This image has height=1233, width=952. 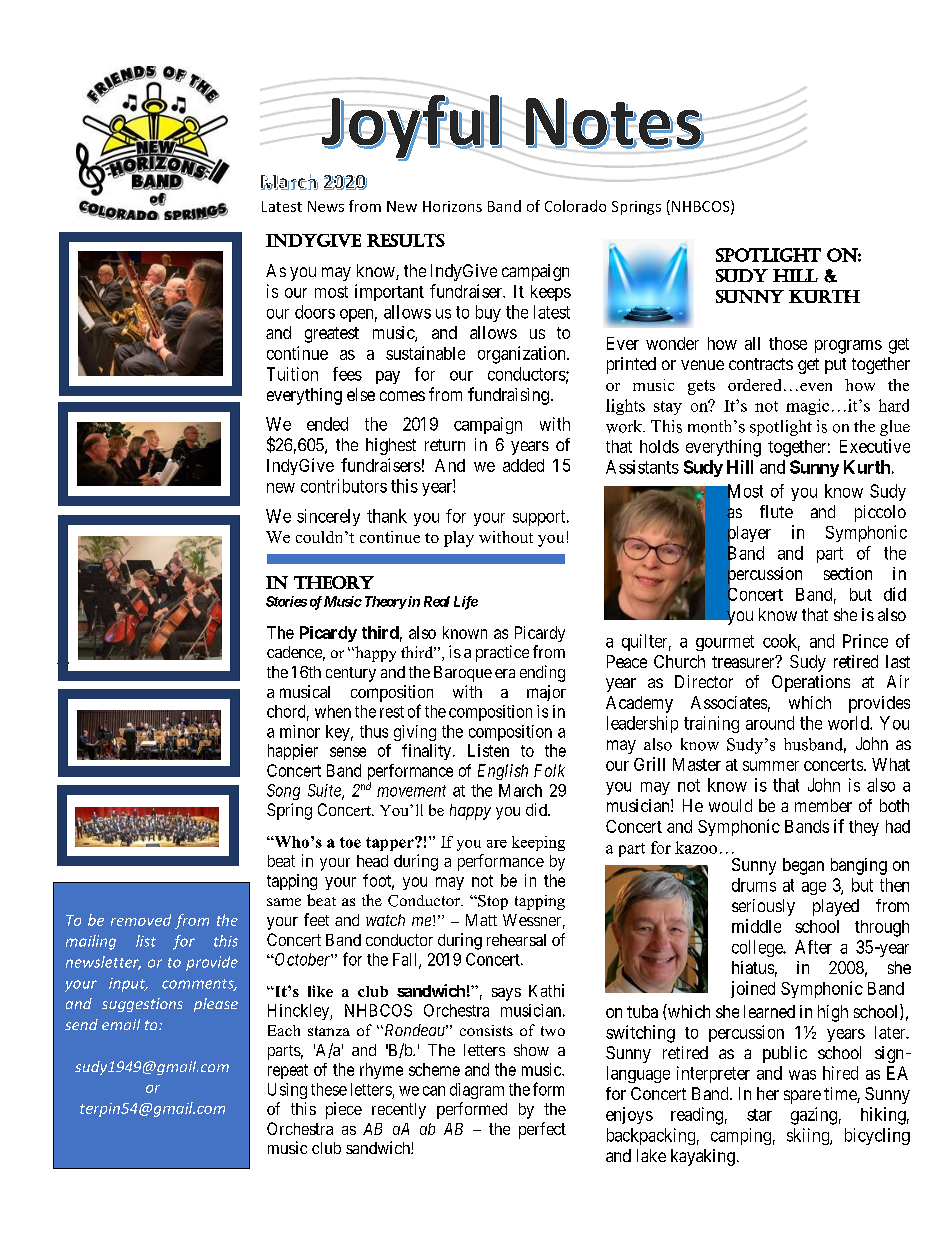 I want to click on doors, so click(x=315, y=312).
